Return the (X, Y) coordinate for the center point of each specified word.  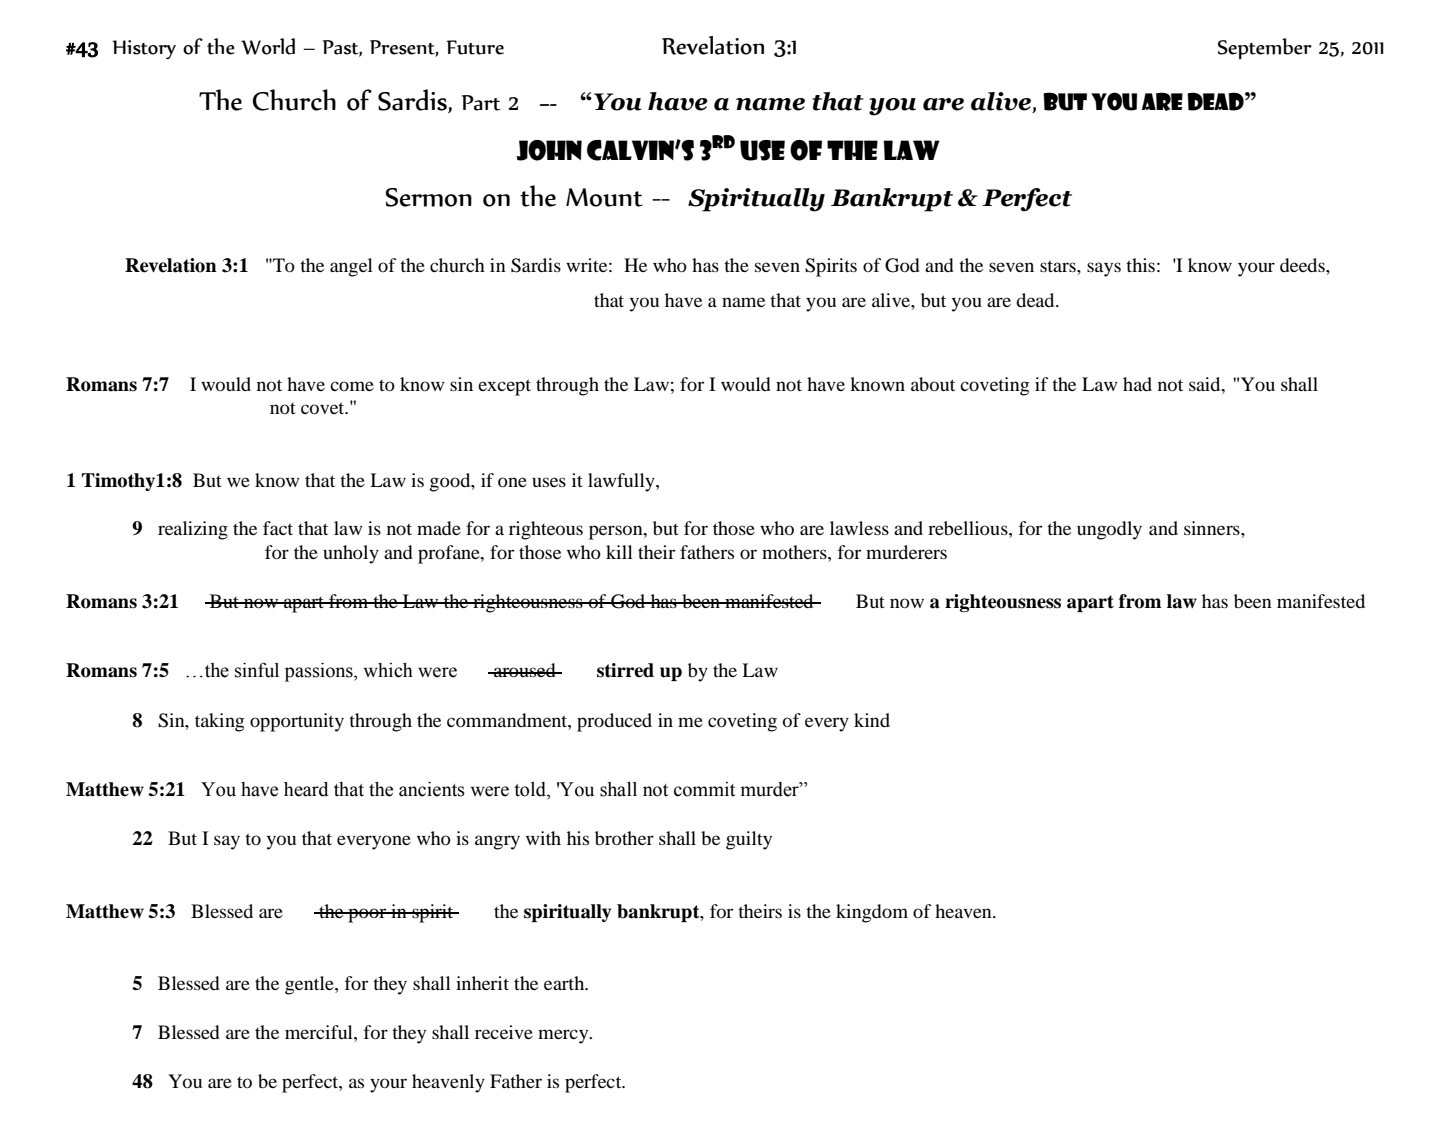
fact (278, 528)
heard (306, 789)
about (933, 384)
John (549, 150)
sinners (1213, 528)
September (1265, 48)
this (1140, 265)
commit (704, 789)
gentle (310, 985)
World (268, 46)
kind (872, 720)
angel (351, 267)
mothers (795, 552)
